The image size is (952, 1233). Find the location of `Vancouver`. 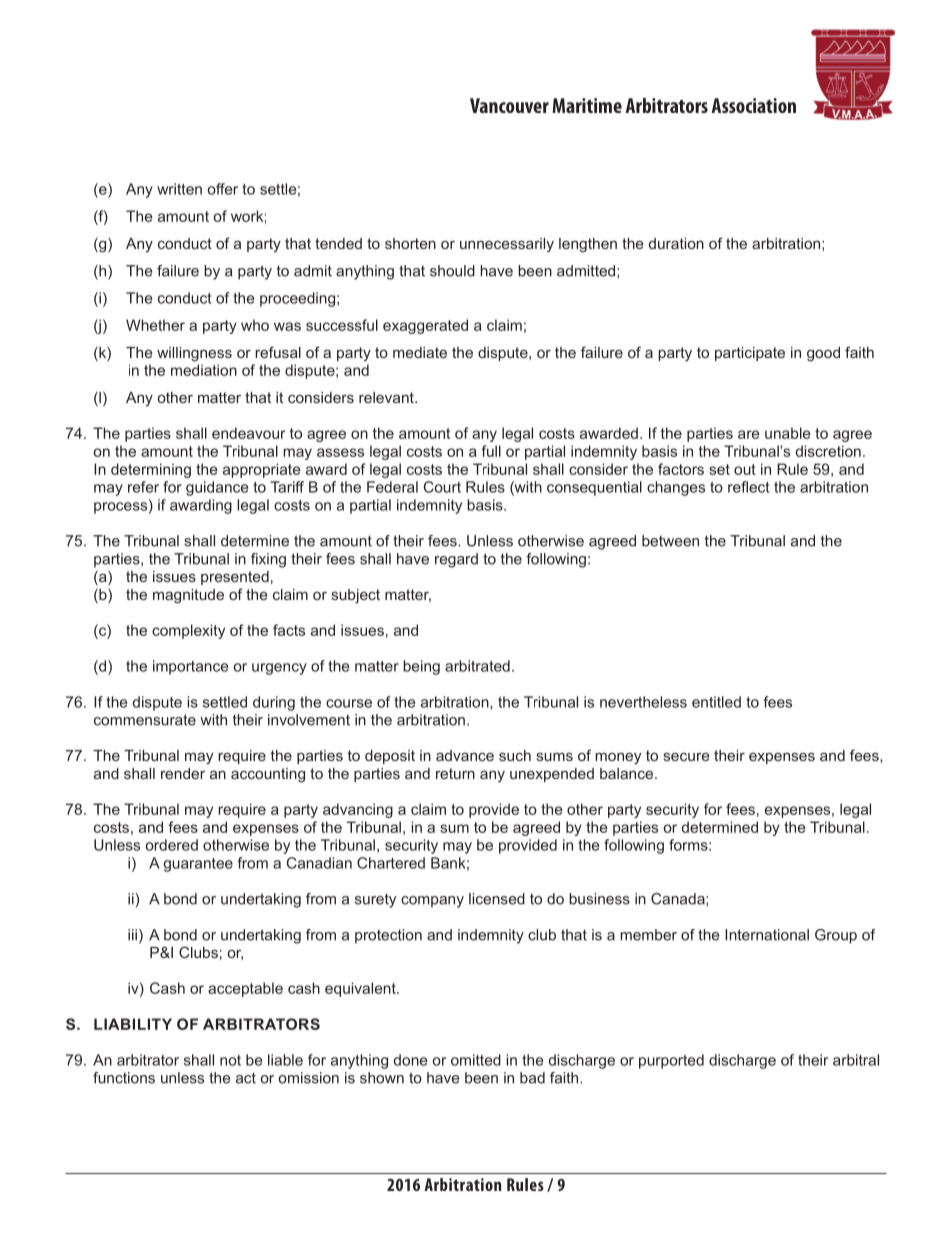

Vancouver is located at coordinates (509, 105).
